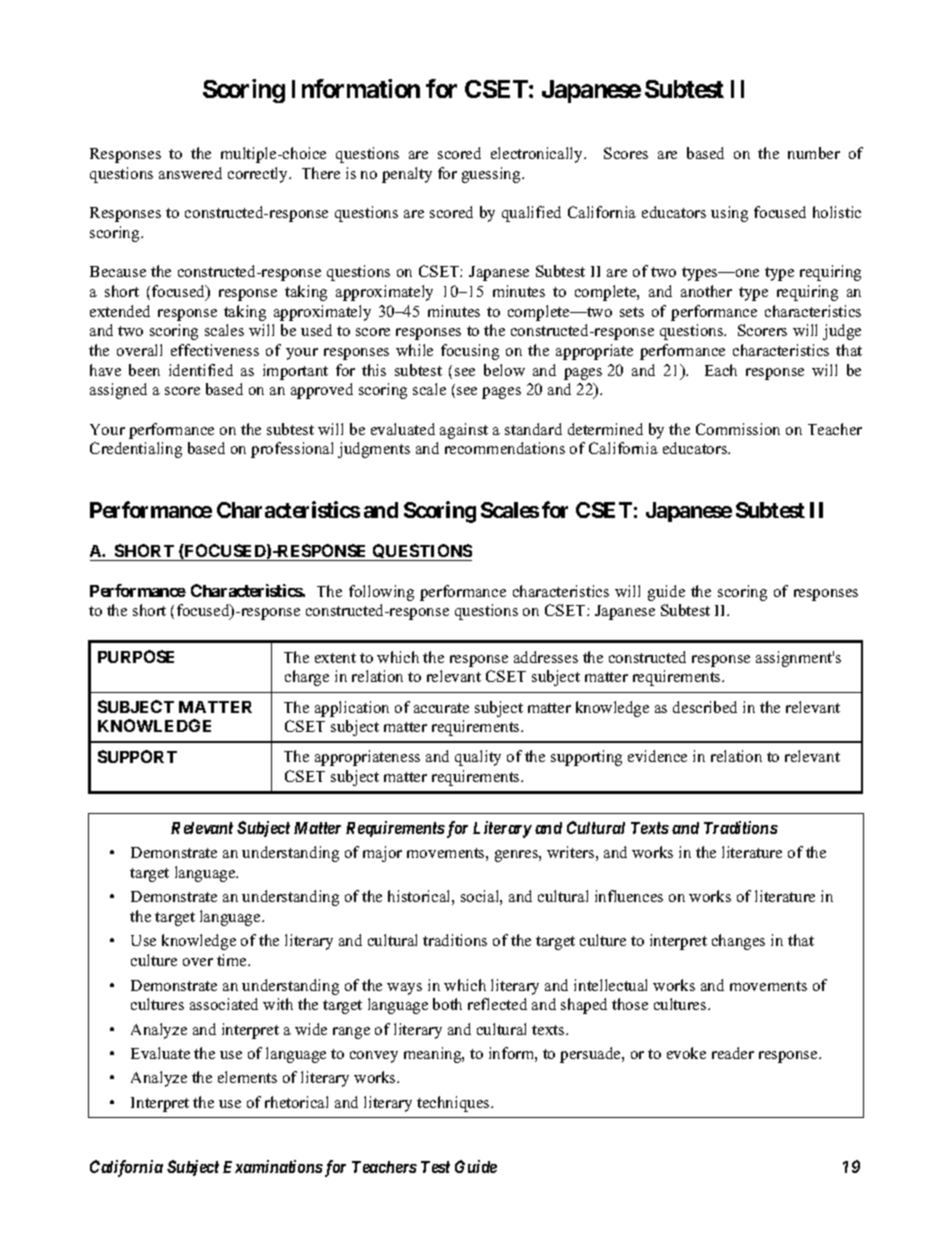 This screenshot has width=952, height=1233. What do you see at coordinates (273, 1166) in the screenshot?
I see `Examinations` at bounding box center [273, 1166].
